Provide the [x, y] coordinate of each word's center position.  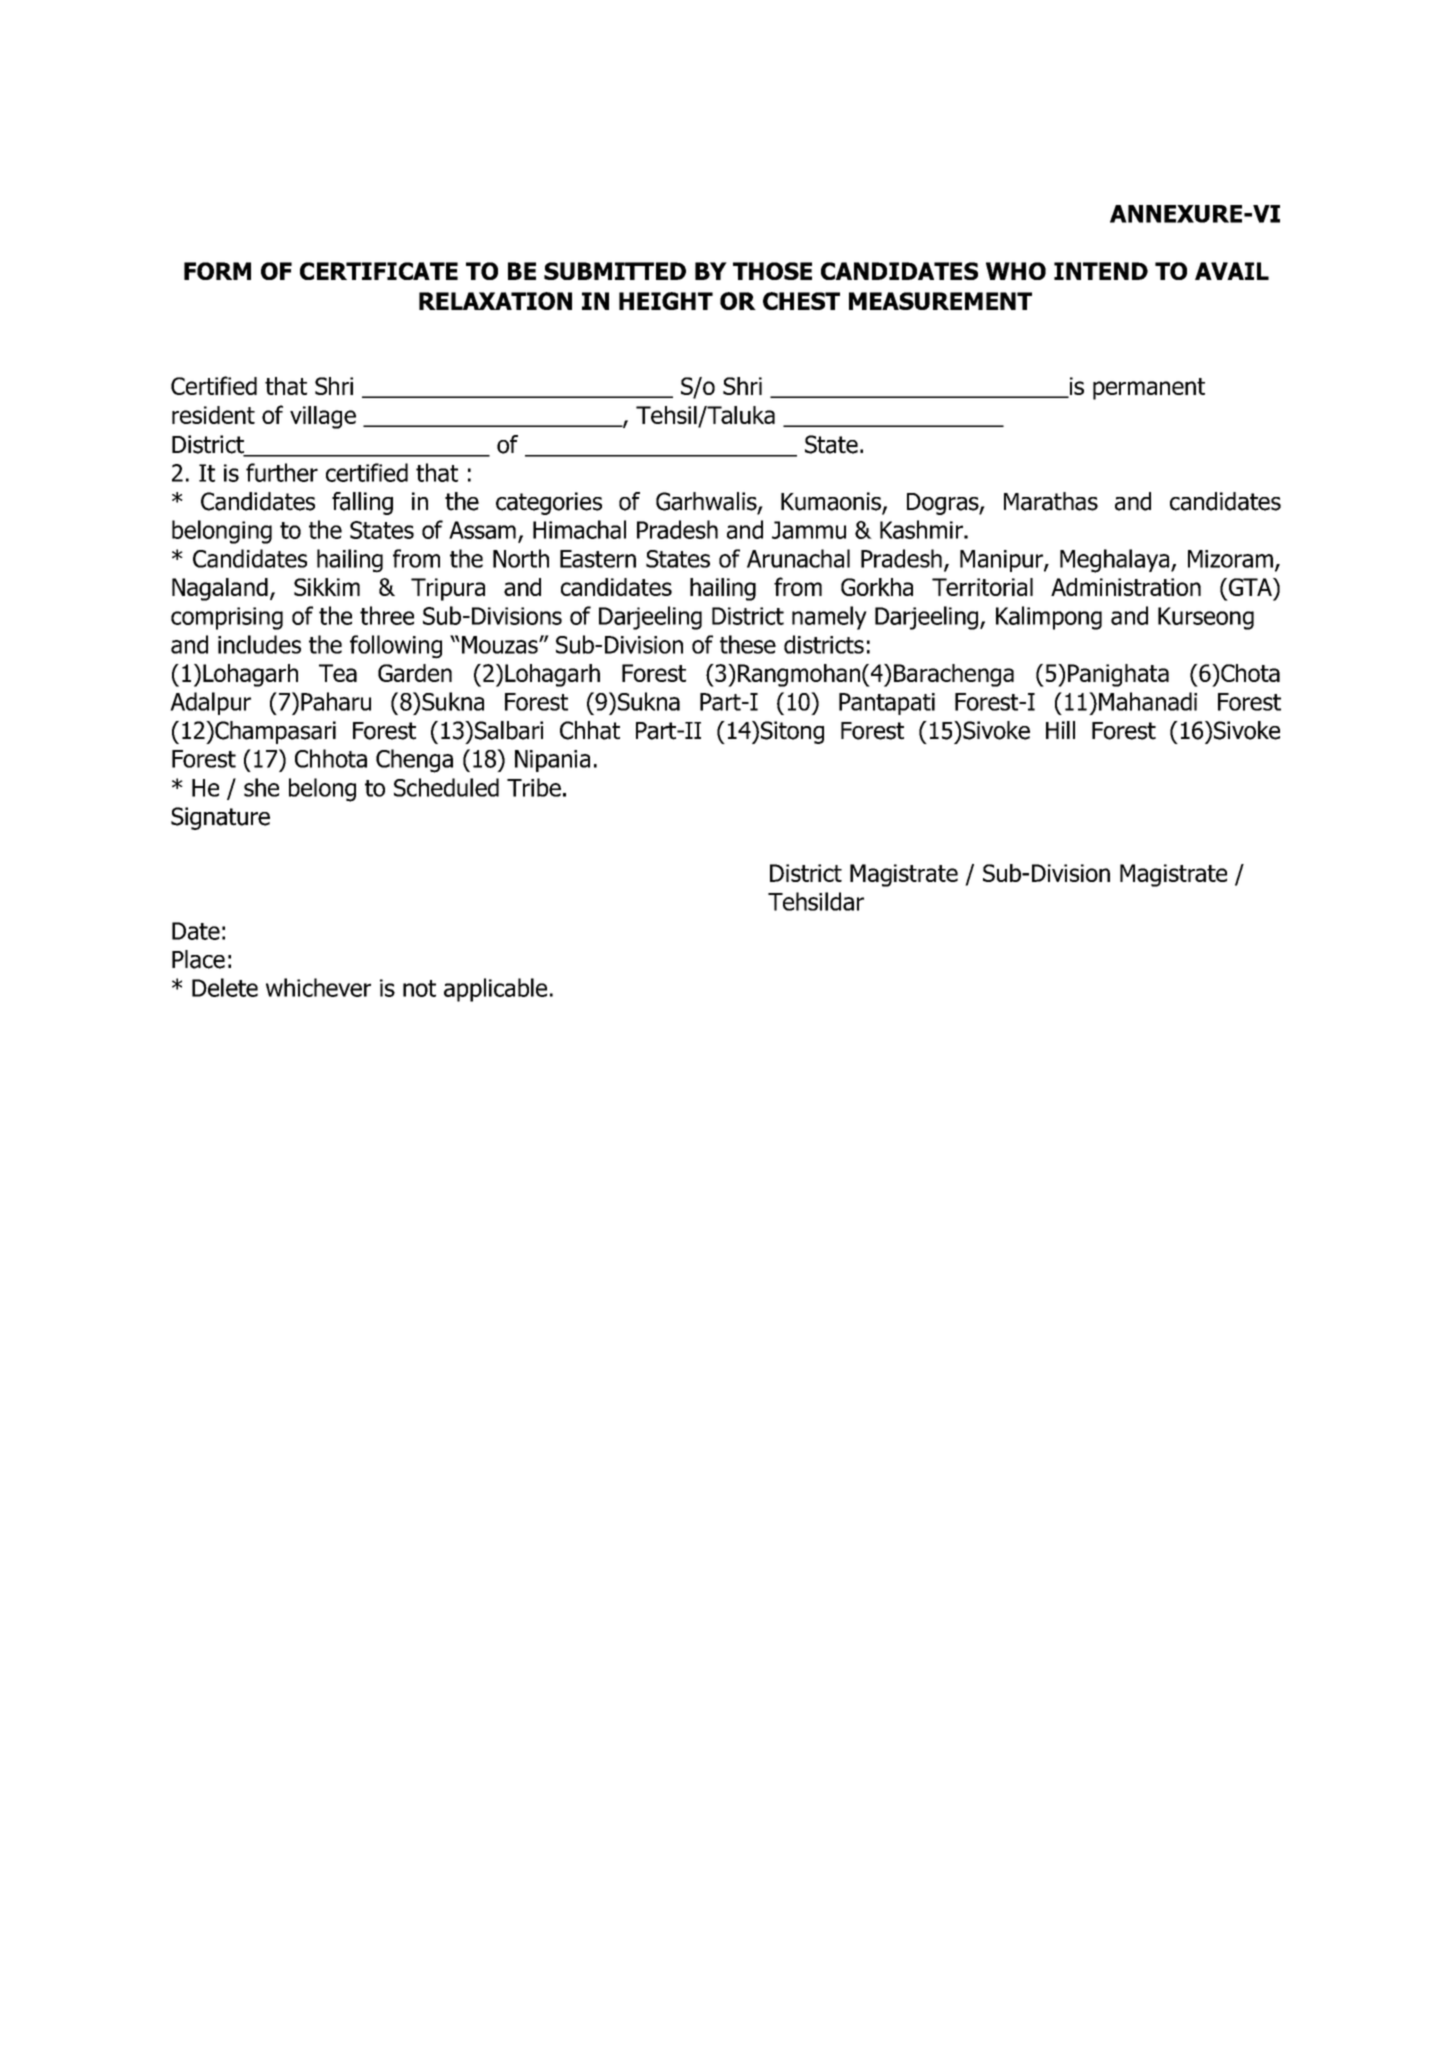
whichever [318, 987]
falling [362, 503]
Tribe [534, 787]
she [261, 787]
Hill [1060, 730]
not [419, 988]
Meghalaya [1116, 561]
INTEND [1101, 271]
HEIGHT [666, 301]
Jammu [809, 530]
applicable [495, 990]
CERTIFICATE [379, 271]
